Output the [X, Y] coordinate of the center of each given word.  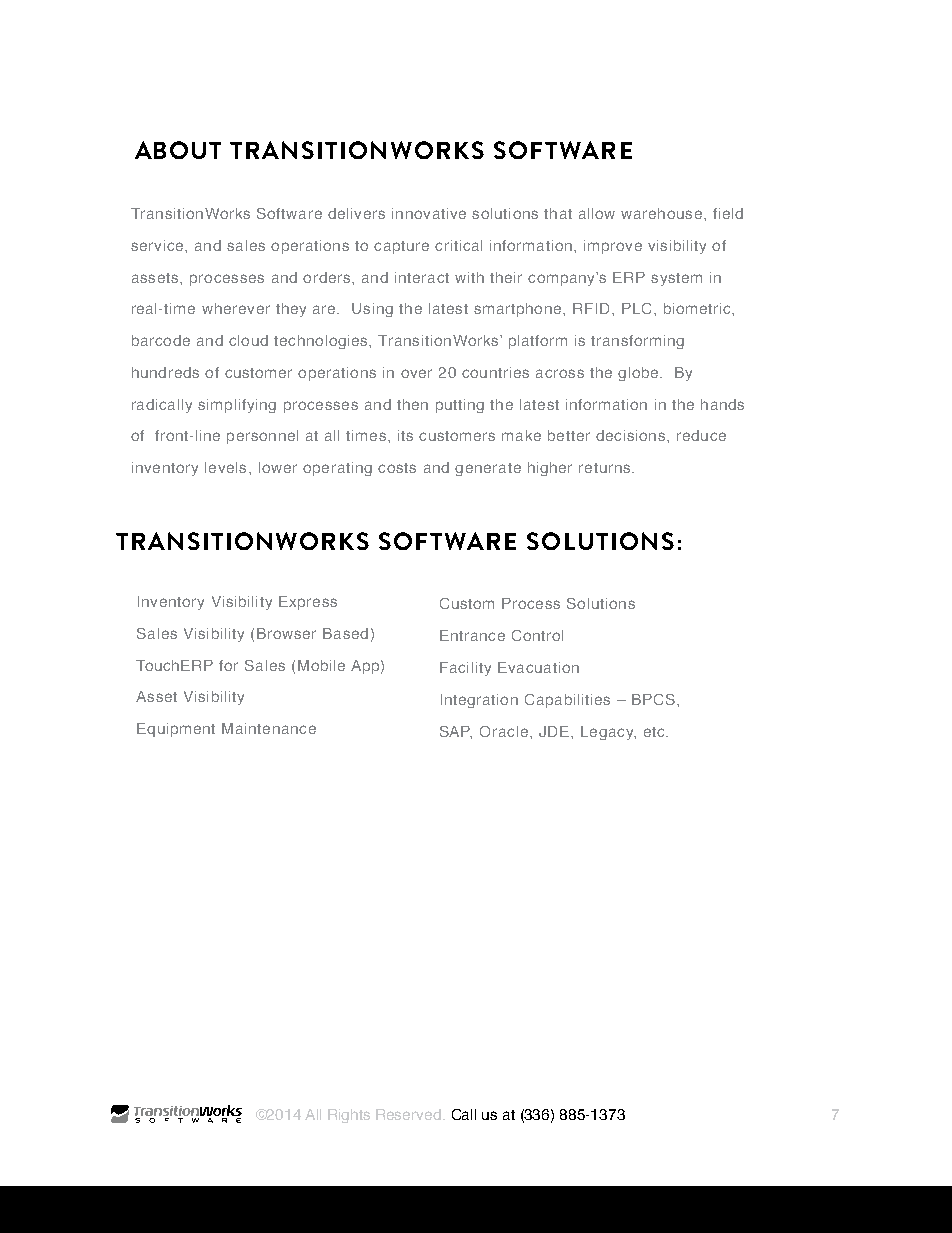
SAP [456, 732]
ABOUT [178, 150]
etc [655, 732]
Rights [349, 1116]
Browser [286, 633]
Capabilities [567, 701]
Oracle [504, 731]
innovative [429, 213]
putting [460, 406]
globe [639, 374]
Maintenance [269, 728]
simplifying [237, 406]
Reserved [408, 1114]
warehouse [661, 213]
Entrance [472, 635]
